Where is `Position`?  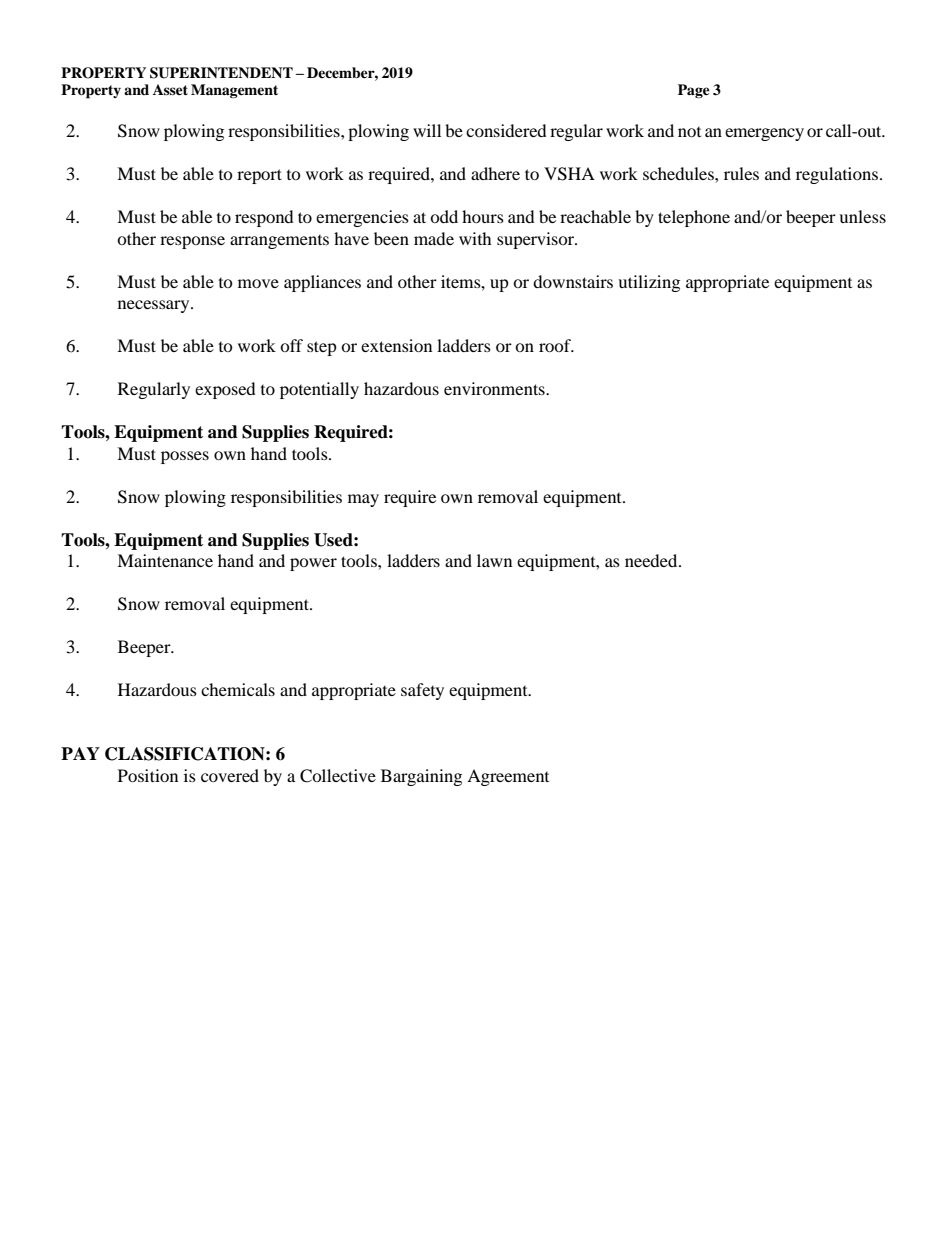 Position is located at coordinates (148, 775).
